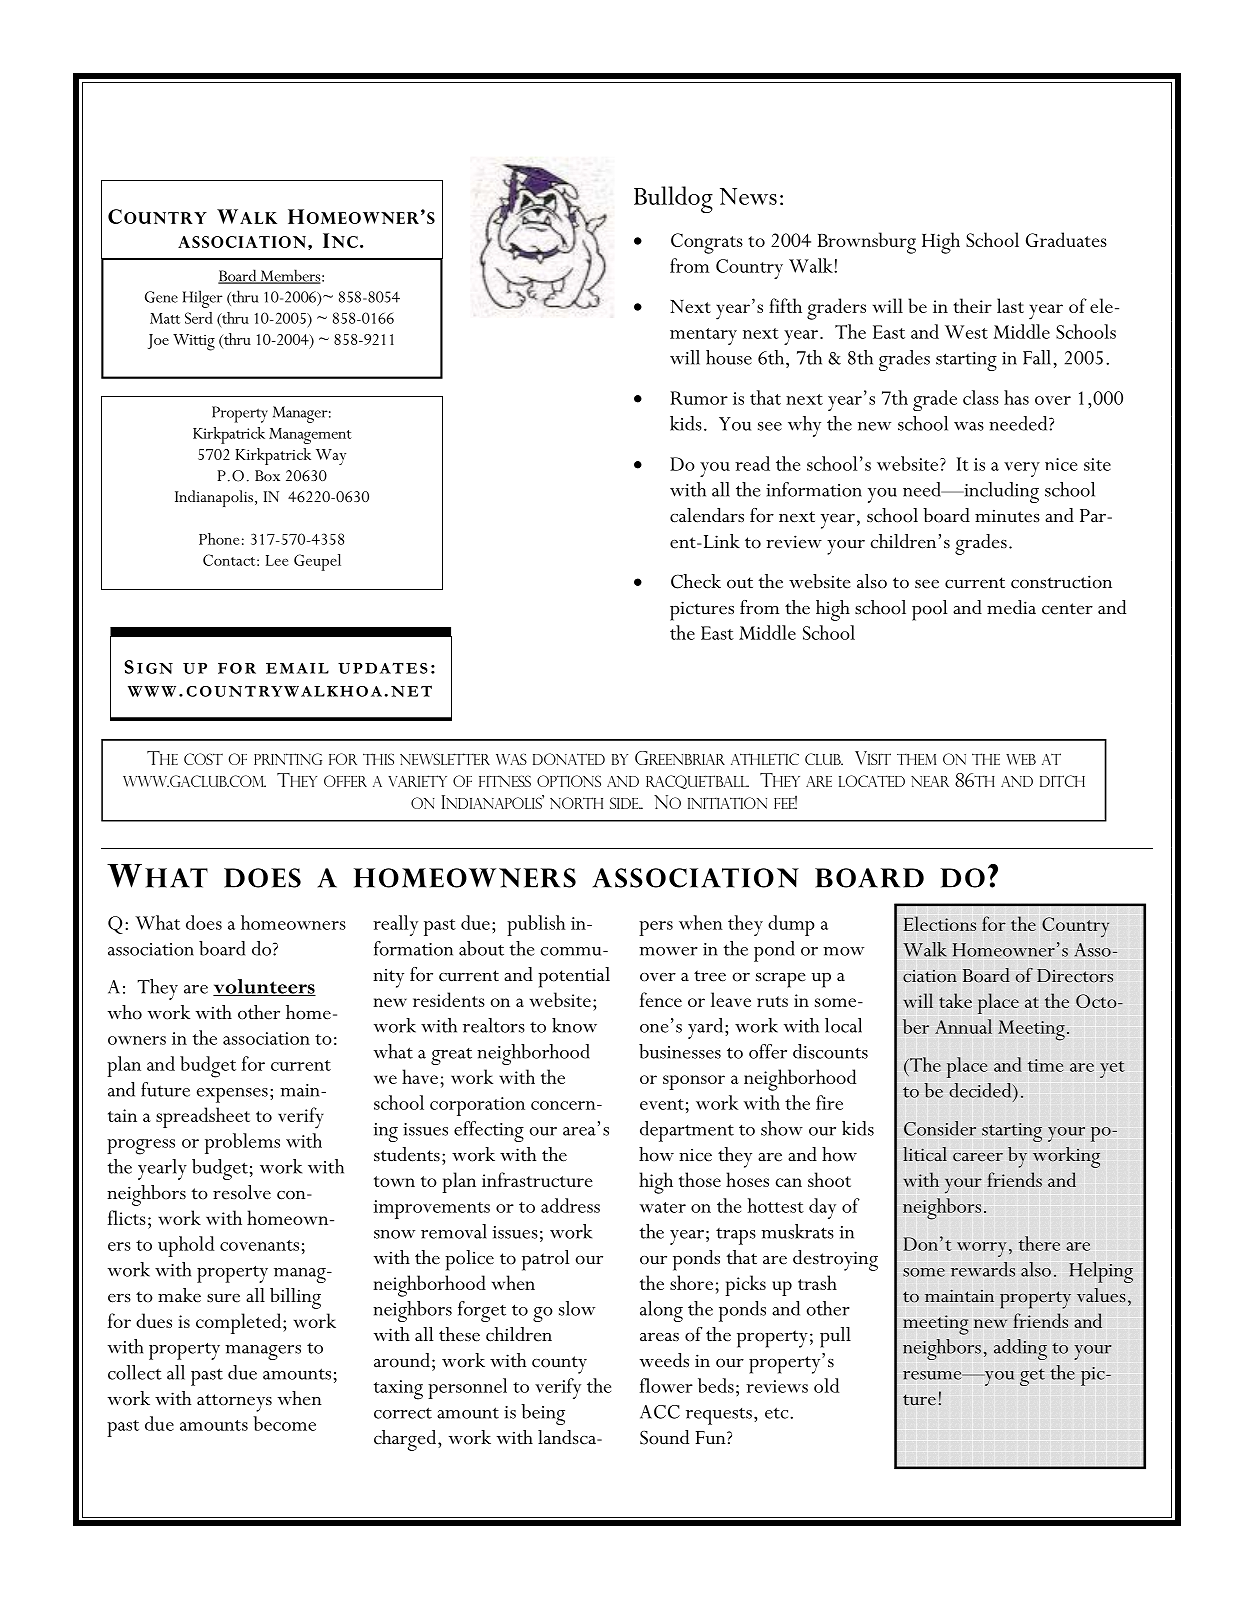 The image size is (1254, 1623). I want to click on NEAR, so click(930, 781).
